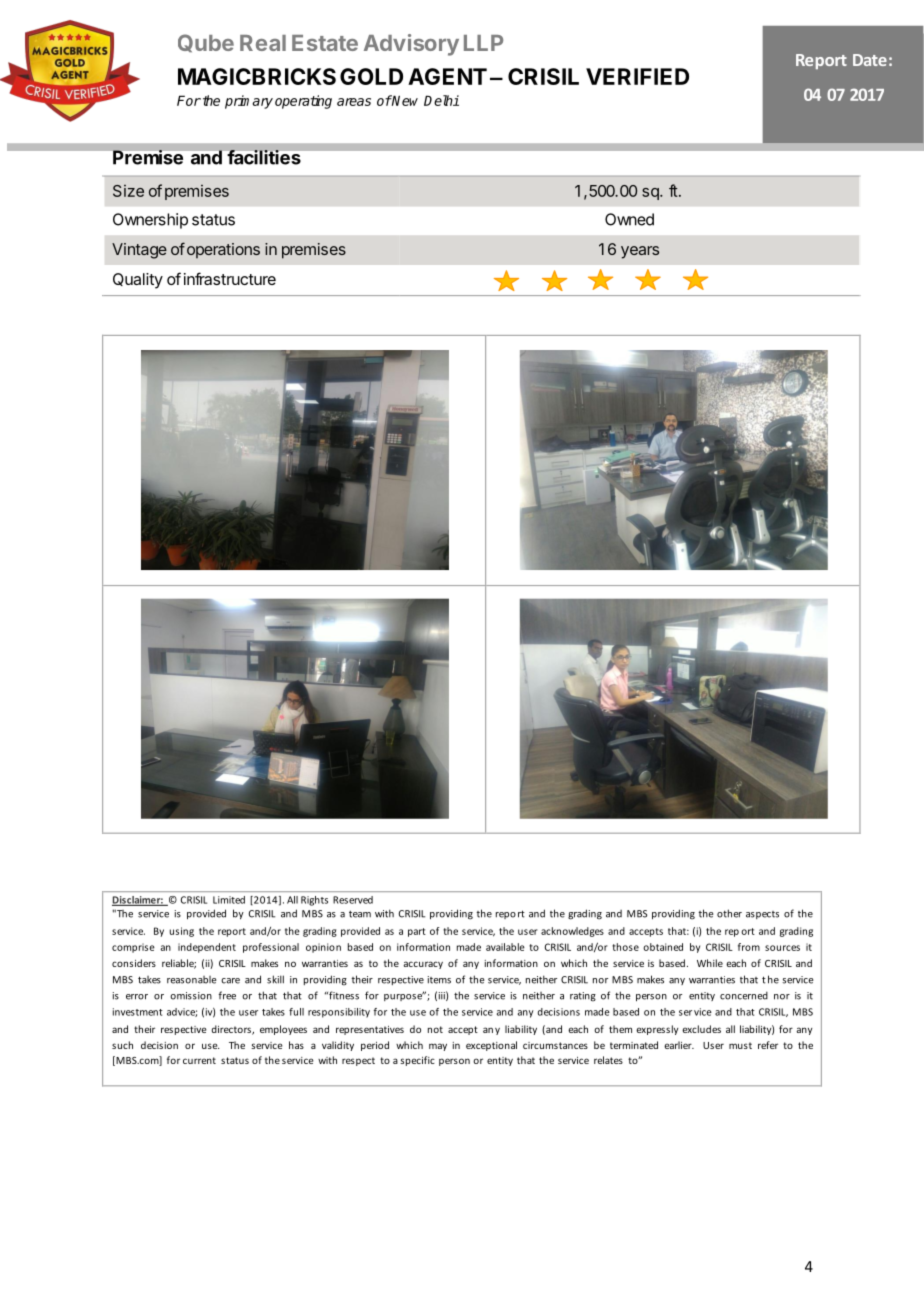  Describe the element at coordinates (629, 219) in the screenshot. I see `Owned` at that location.
